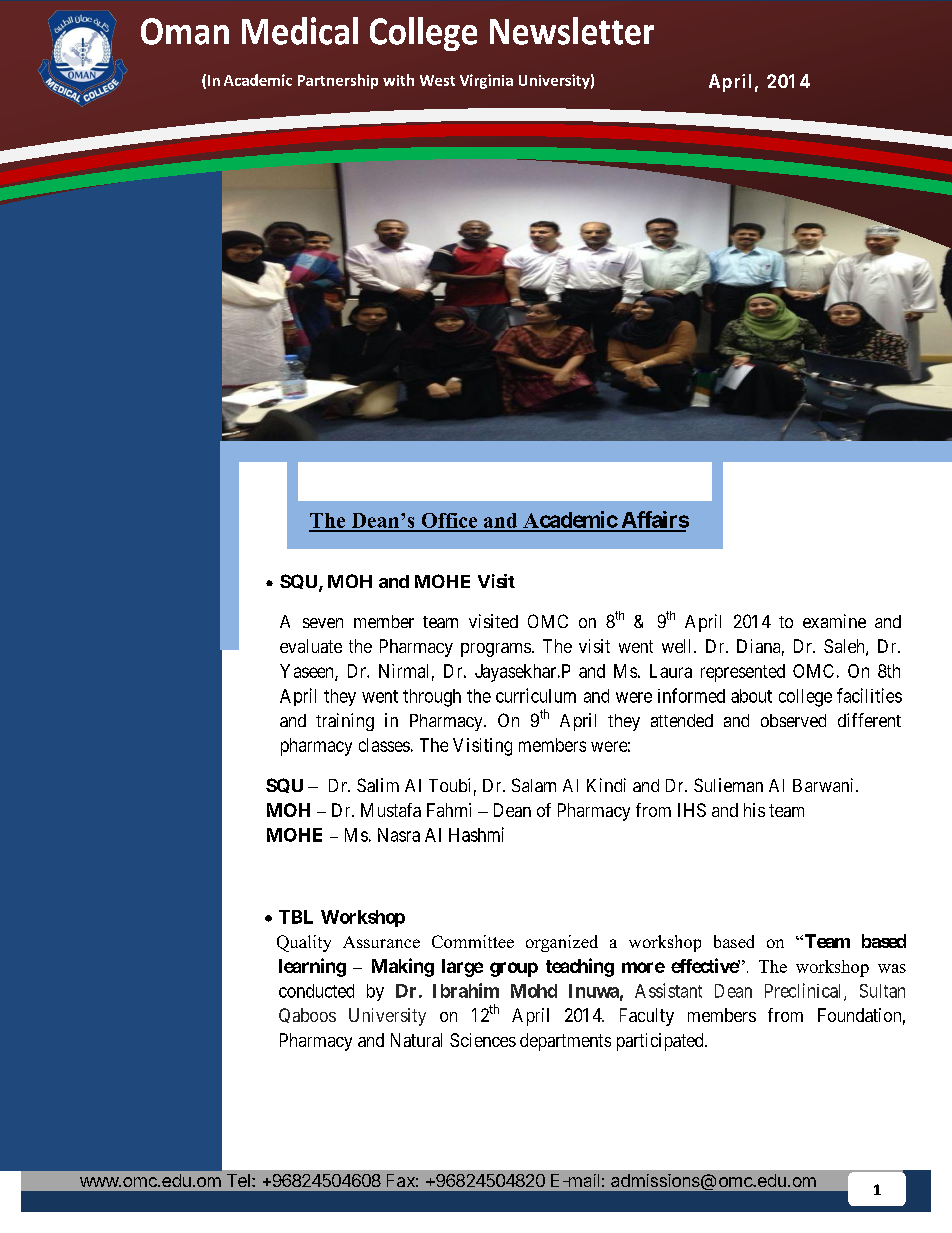 Image resolution: width=952 pixels, height=1233 pixels. Describe the element at coordinates (338, 81) in the image. I see `Partnership` at that location.
